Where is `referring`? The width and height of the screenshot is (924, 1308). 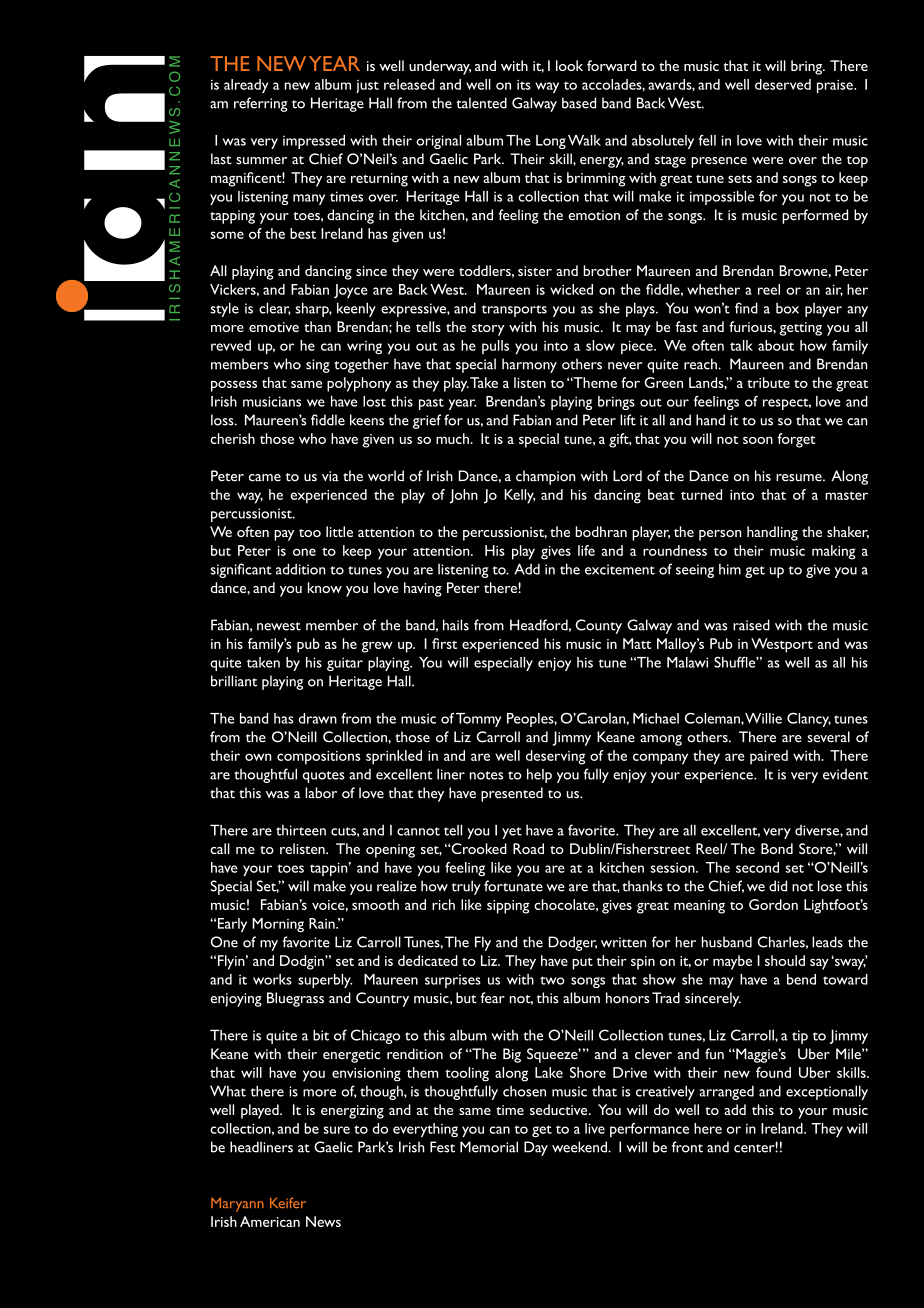 referring is located at coordinates (261, 104).
